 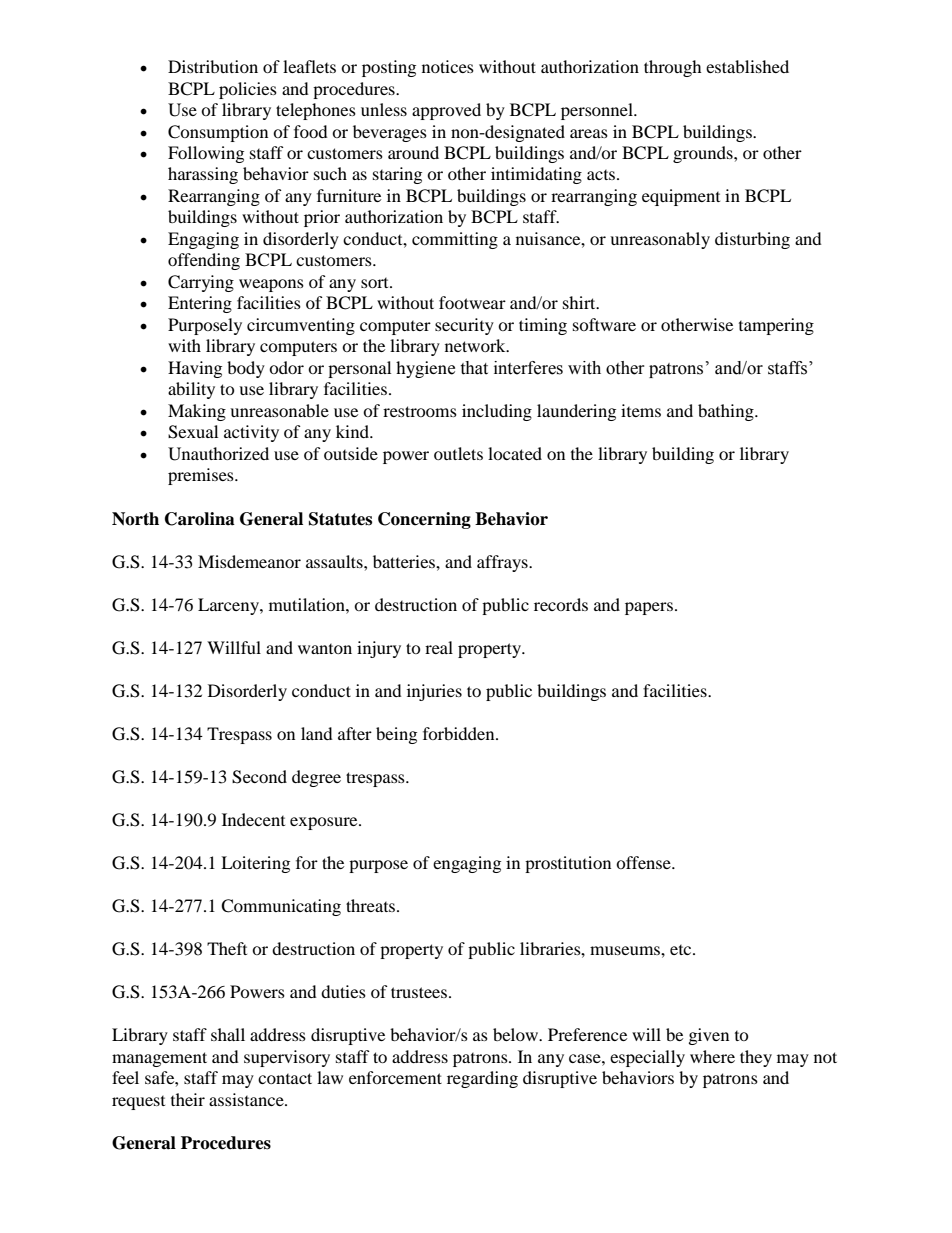 What do you see at coordinates (673, 68) in the image?
I see `through` at bounding box center [673, 68].
